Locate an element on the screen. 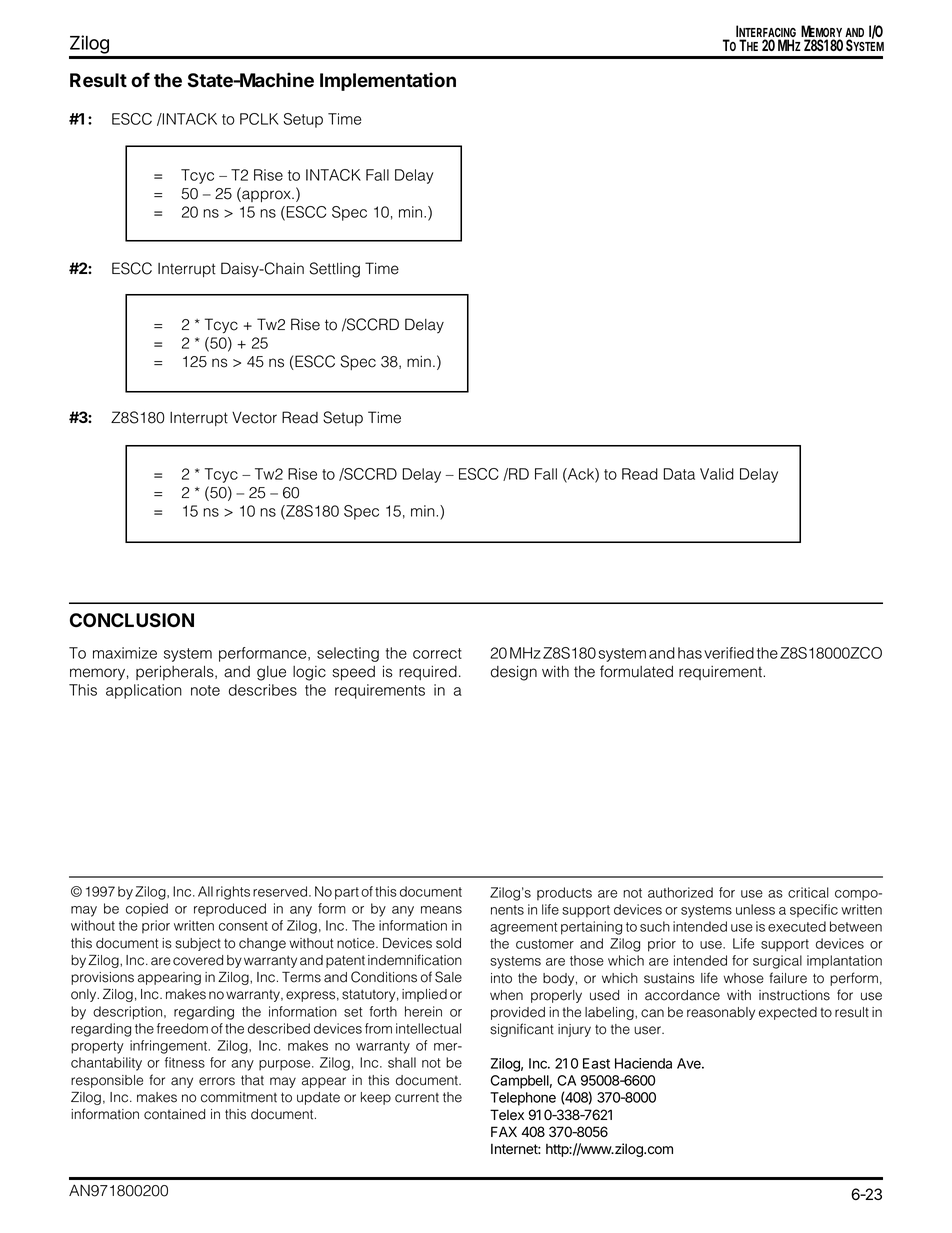  application is located at coordinates (144, 691).
